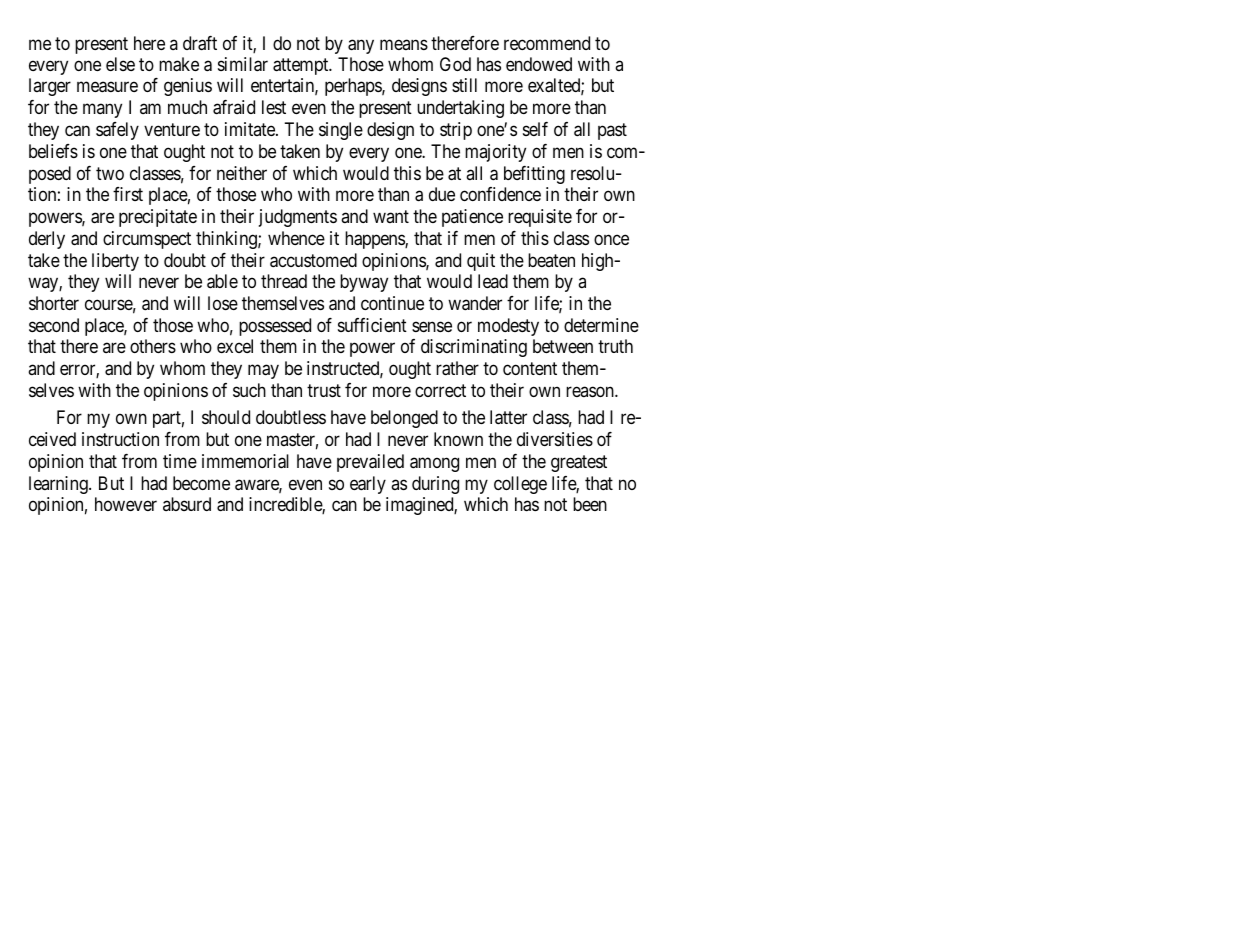 The height and width of the screenshot is (952, 1233). What do you see at coordinates (153, 346) in the screenshot?
I see `others` at bounding box center [153, 346].
